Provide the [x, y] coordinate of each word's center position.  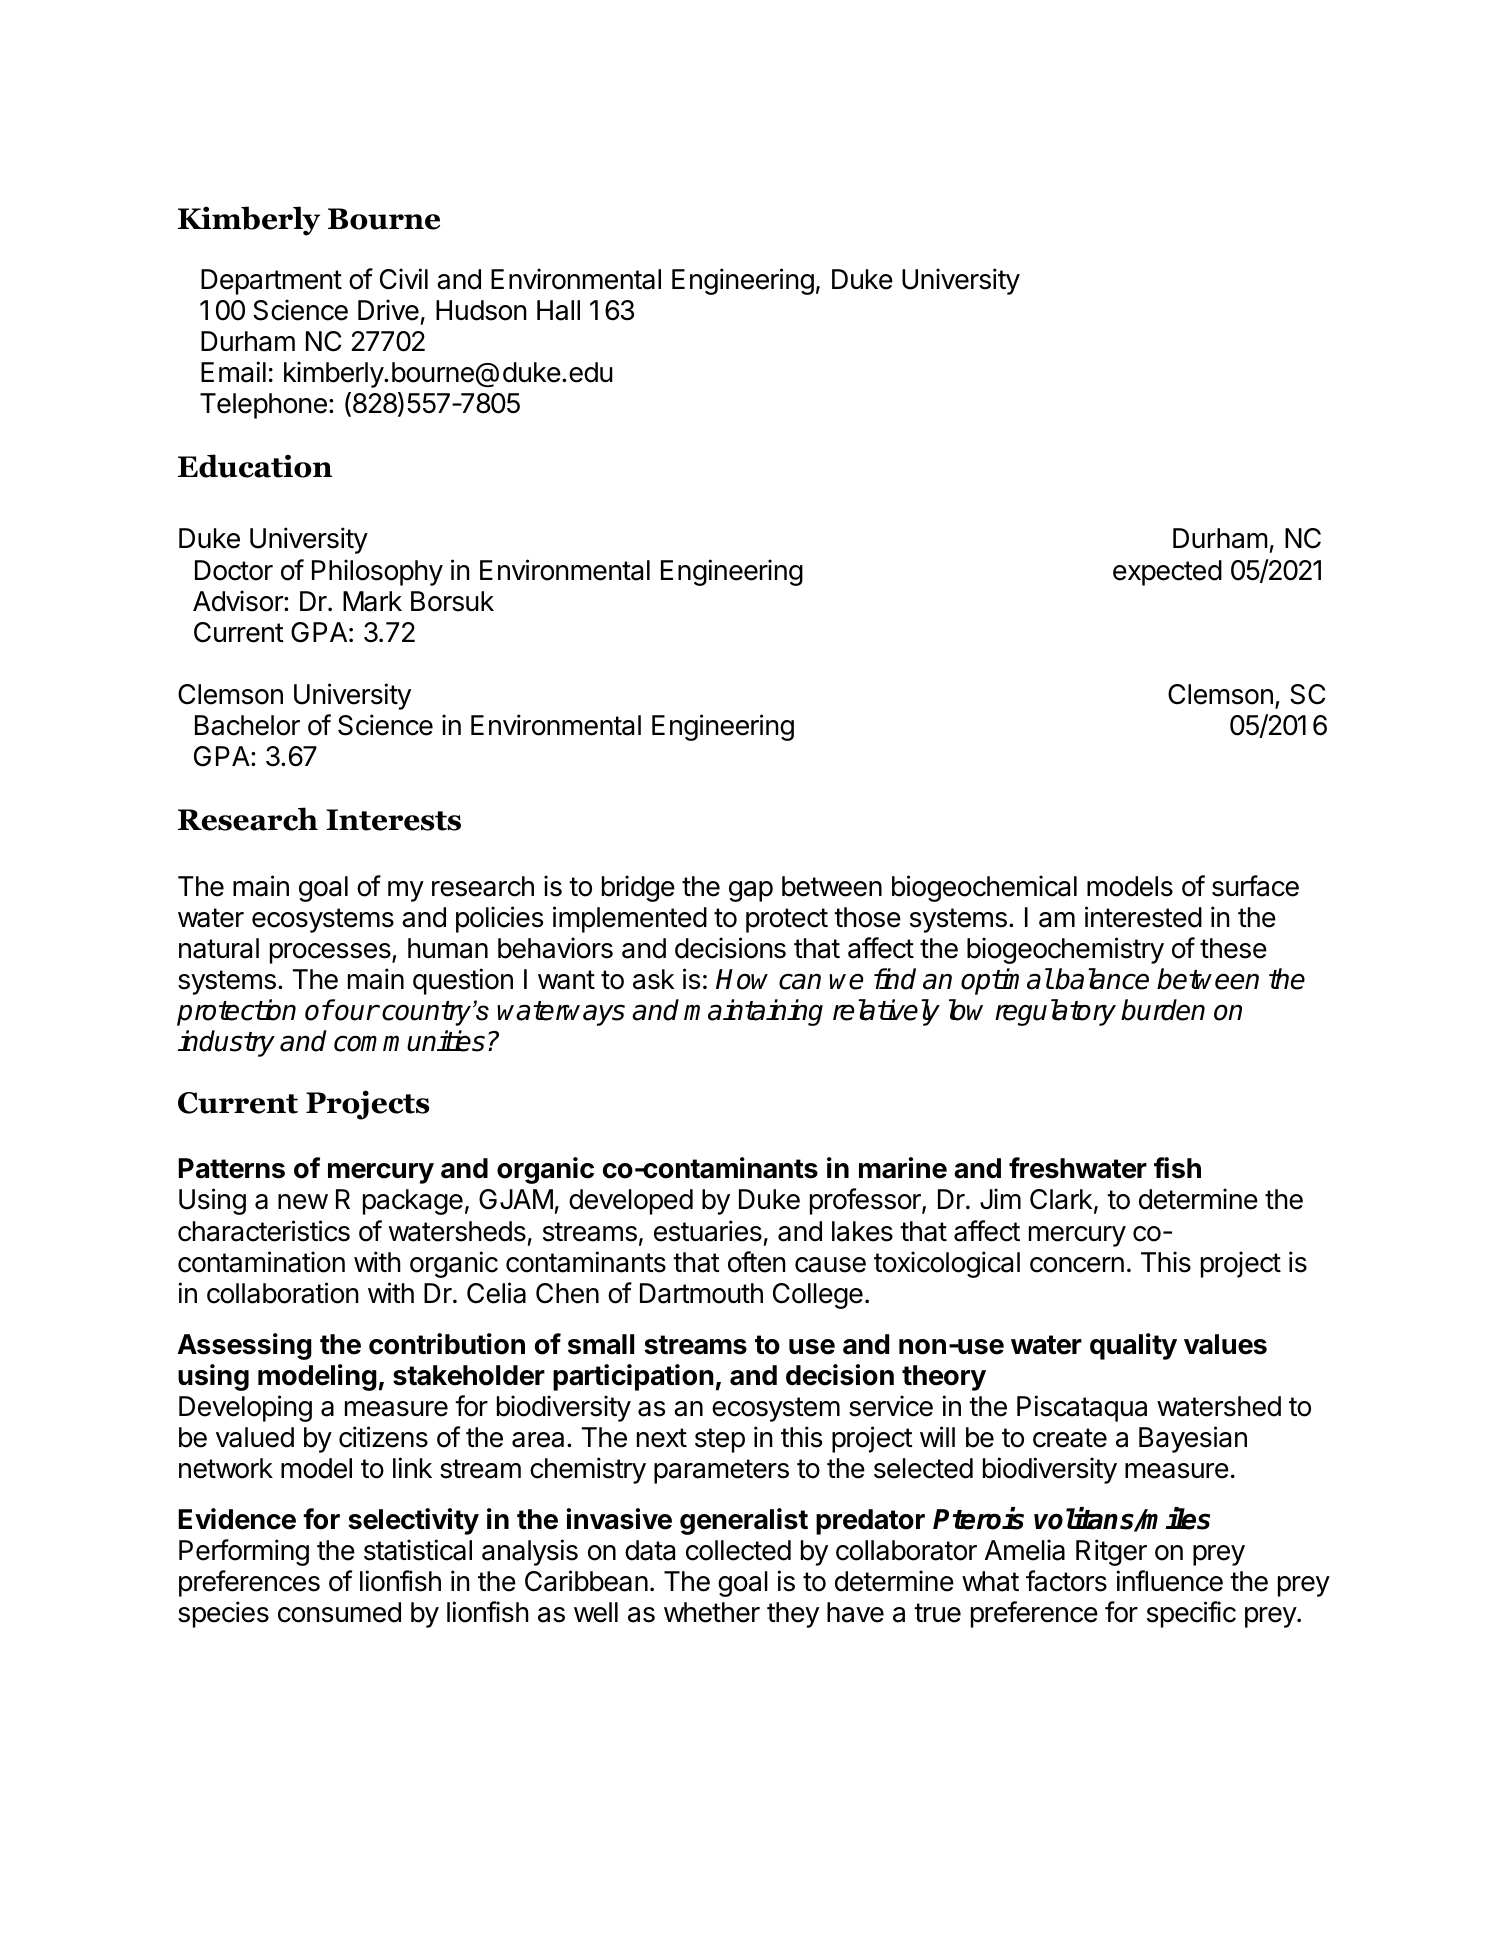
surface [1255, 886]
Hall [558, 310]
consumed [339, 1612]
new [303, 1202]
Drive [388, 310]
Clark [1061, 1199]
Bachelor [247, 725]
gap [751, 891]
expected [1167, 573]
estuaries [708, 1231]
